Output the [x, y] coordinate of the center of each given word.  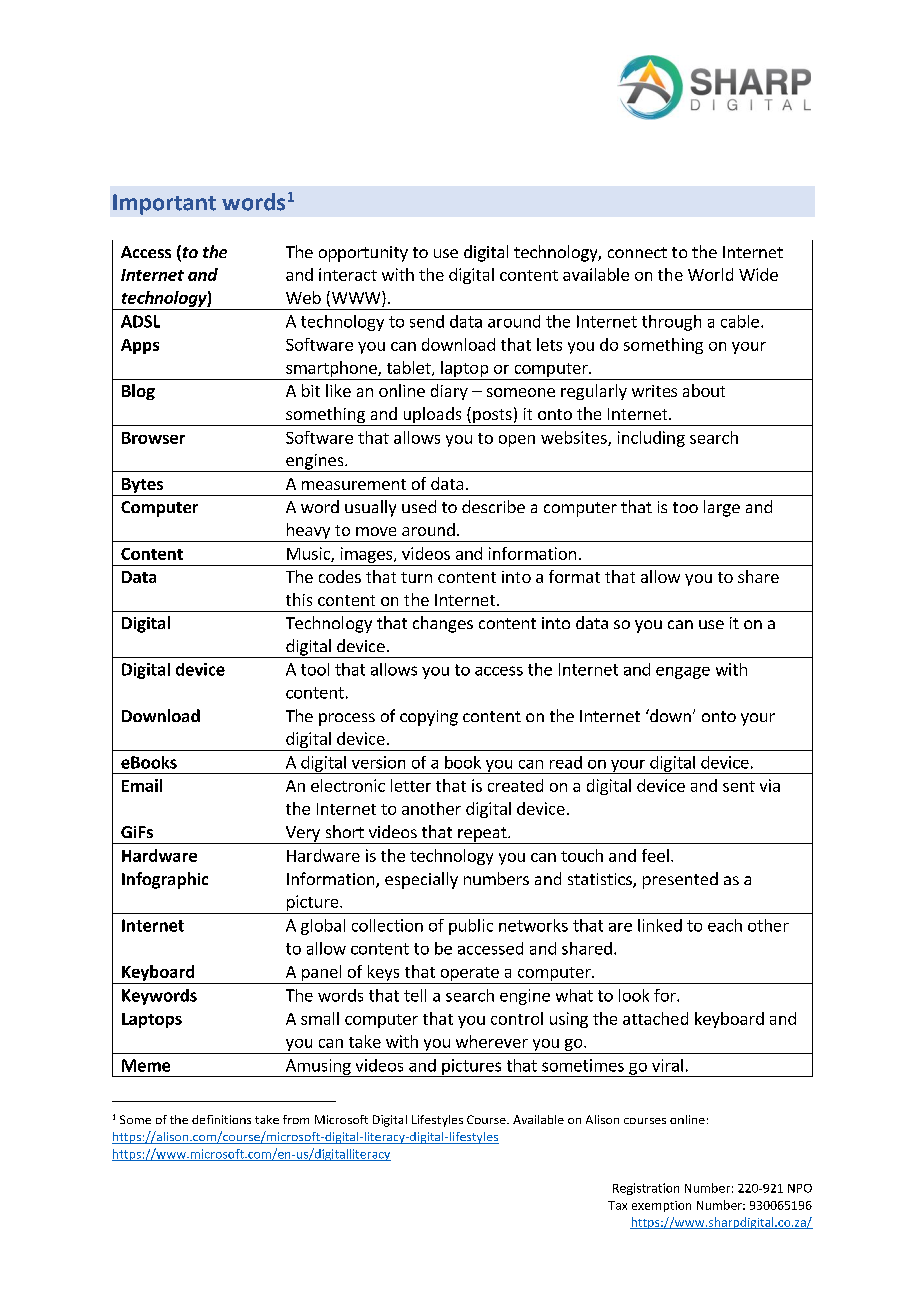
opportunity [363, 254]
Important [164, 204]
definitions [221, 1119]
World [710, 274]
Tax [617, 1205]
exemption [661, 1206]
